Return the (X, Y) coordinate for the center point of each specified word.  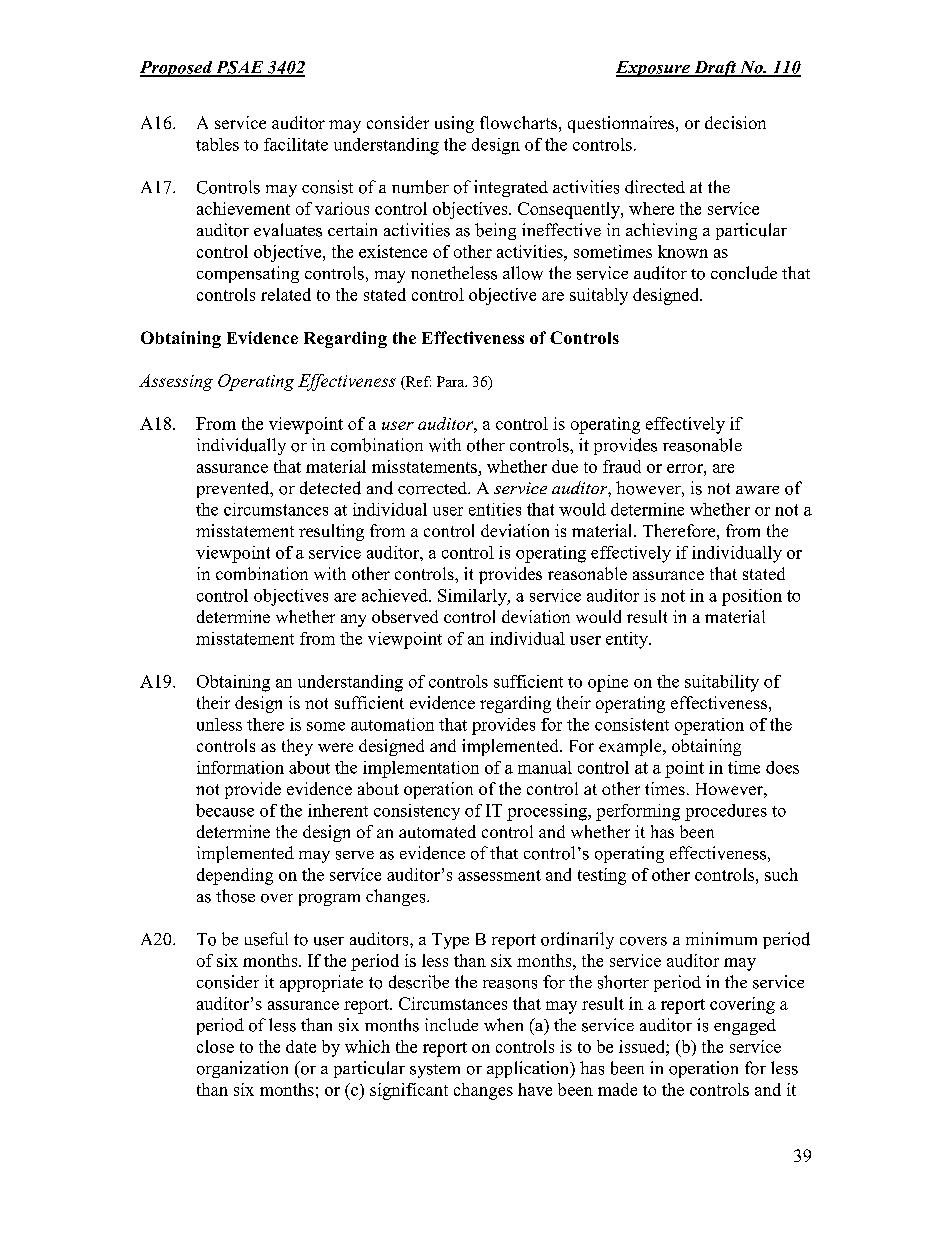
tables (217, 144)
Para (452, 381)
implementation (421, 769)
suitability (722, 683)
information (240, 767)
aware (757, 490)
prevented (234, 489)
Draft (715, 69)
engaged (745, 1027)
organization (242, 1069)
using (454, 124)
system (435, 1071)
